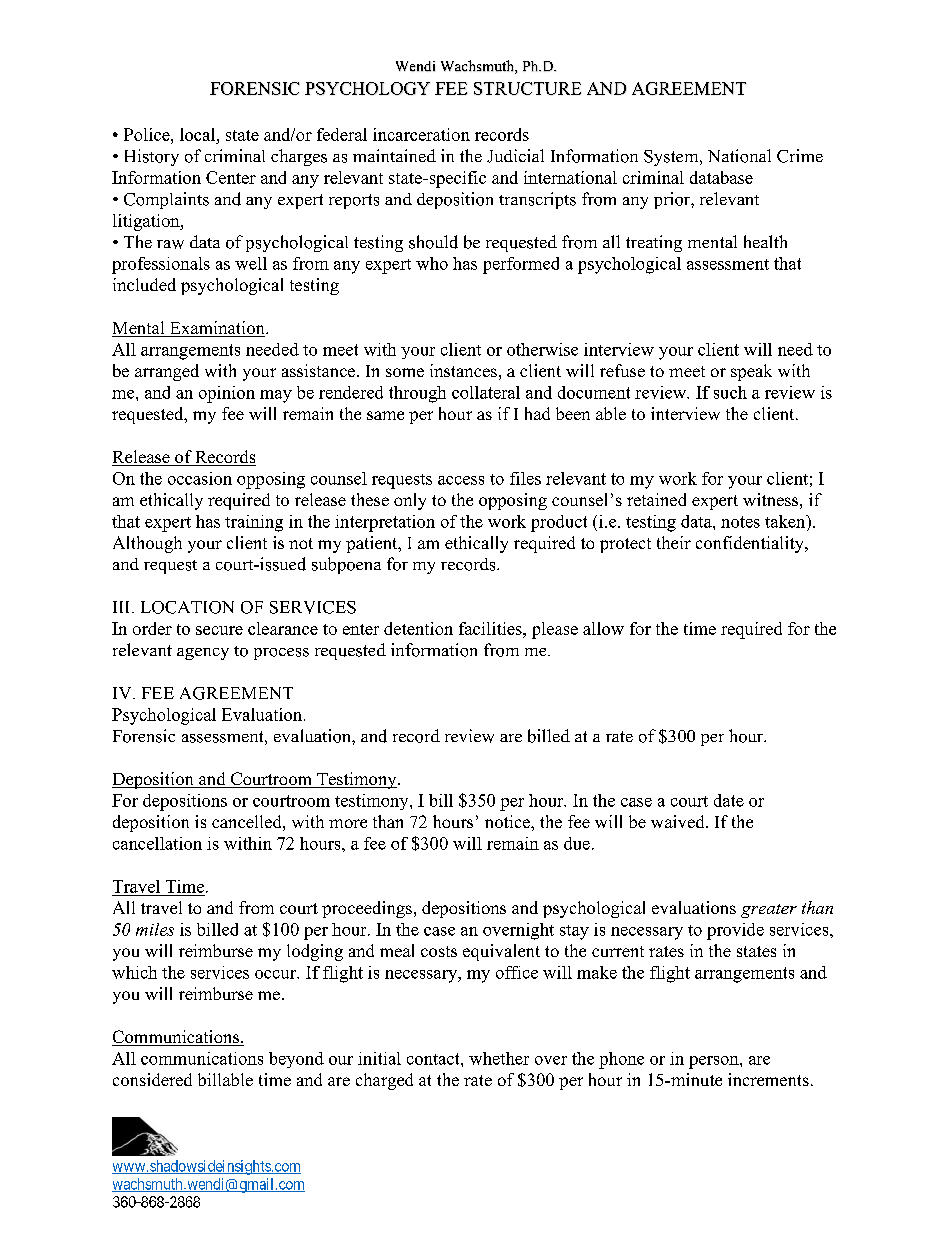 The width and height of the page is (952, 1233). Describe the element at coordinates (227, 394) in the page. I see `opinion` at that location.
